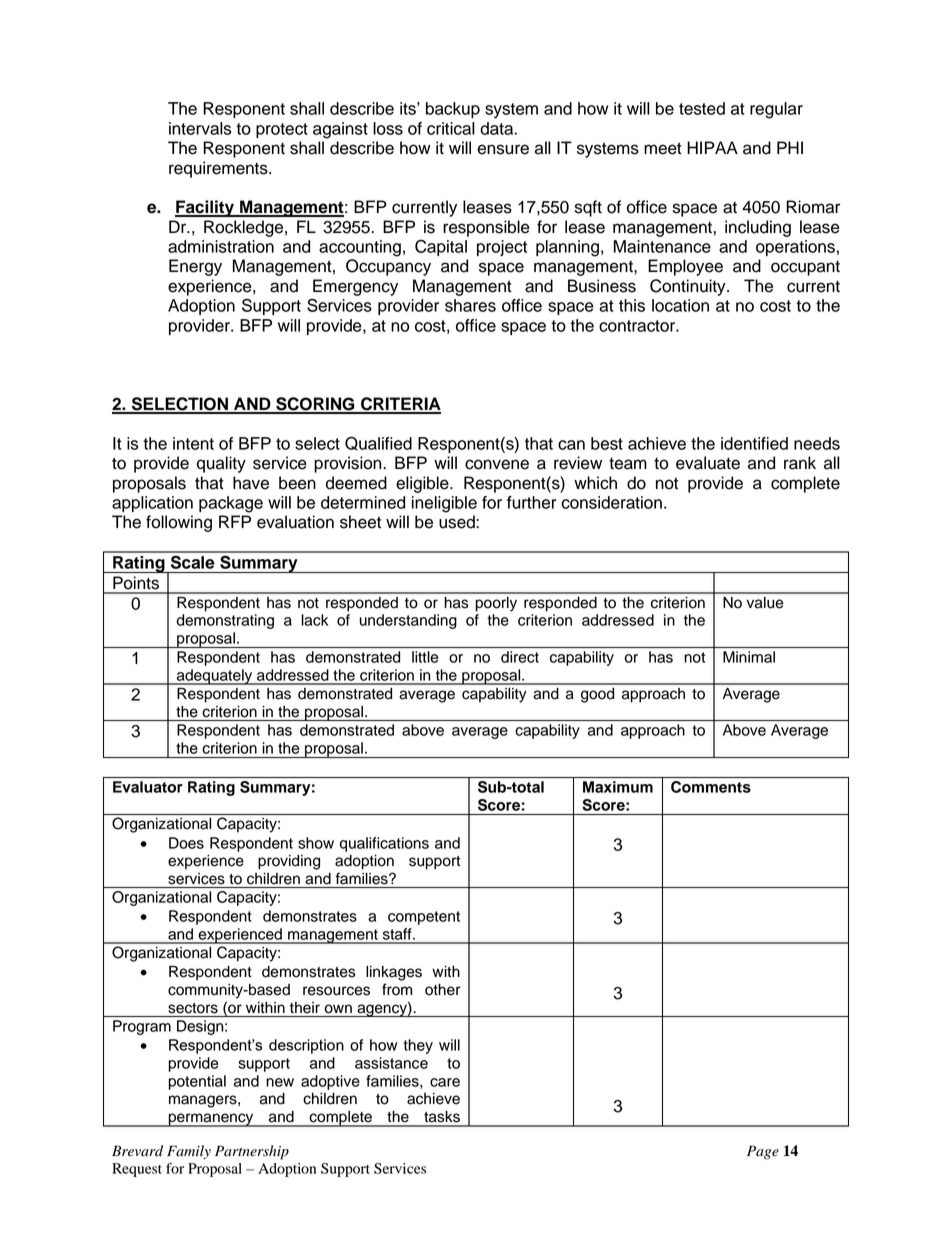  I want to click on direct, so click(520, 657).
